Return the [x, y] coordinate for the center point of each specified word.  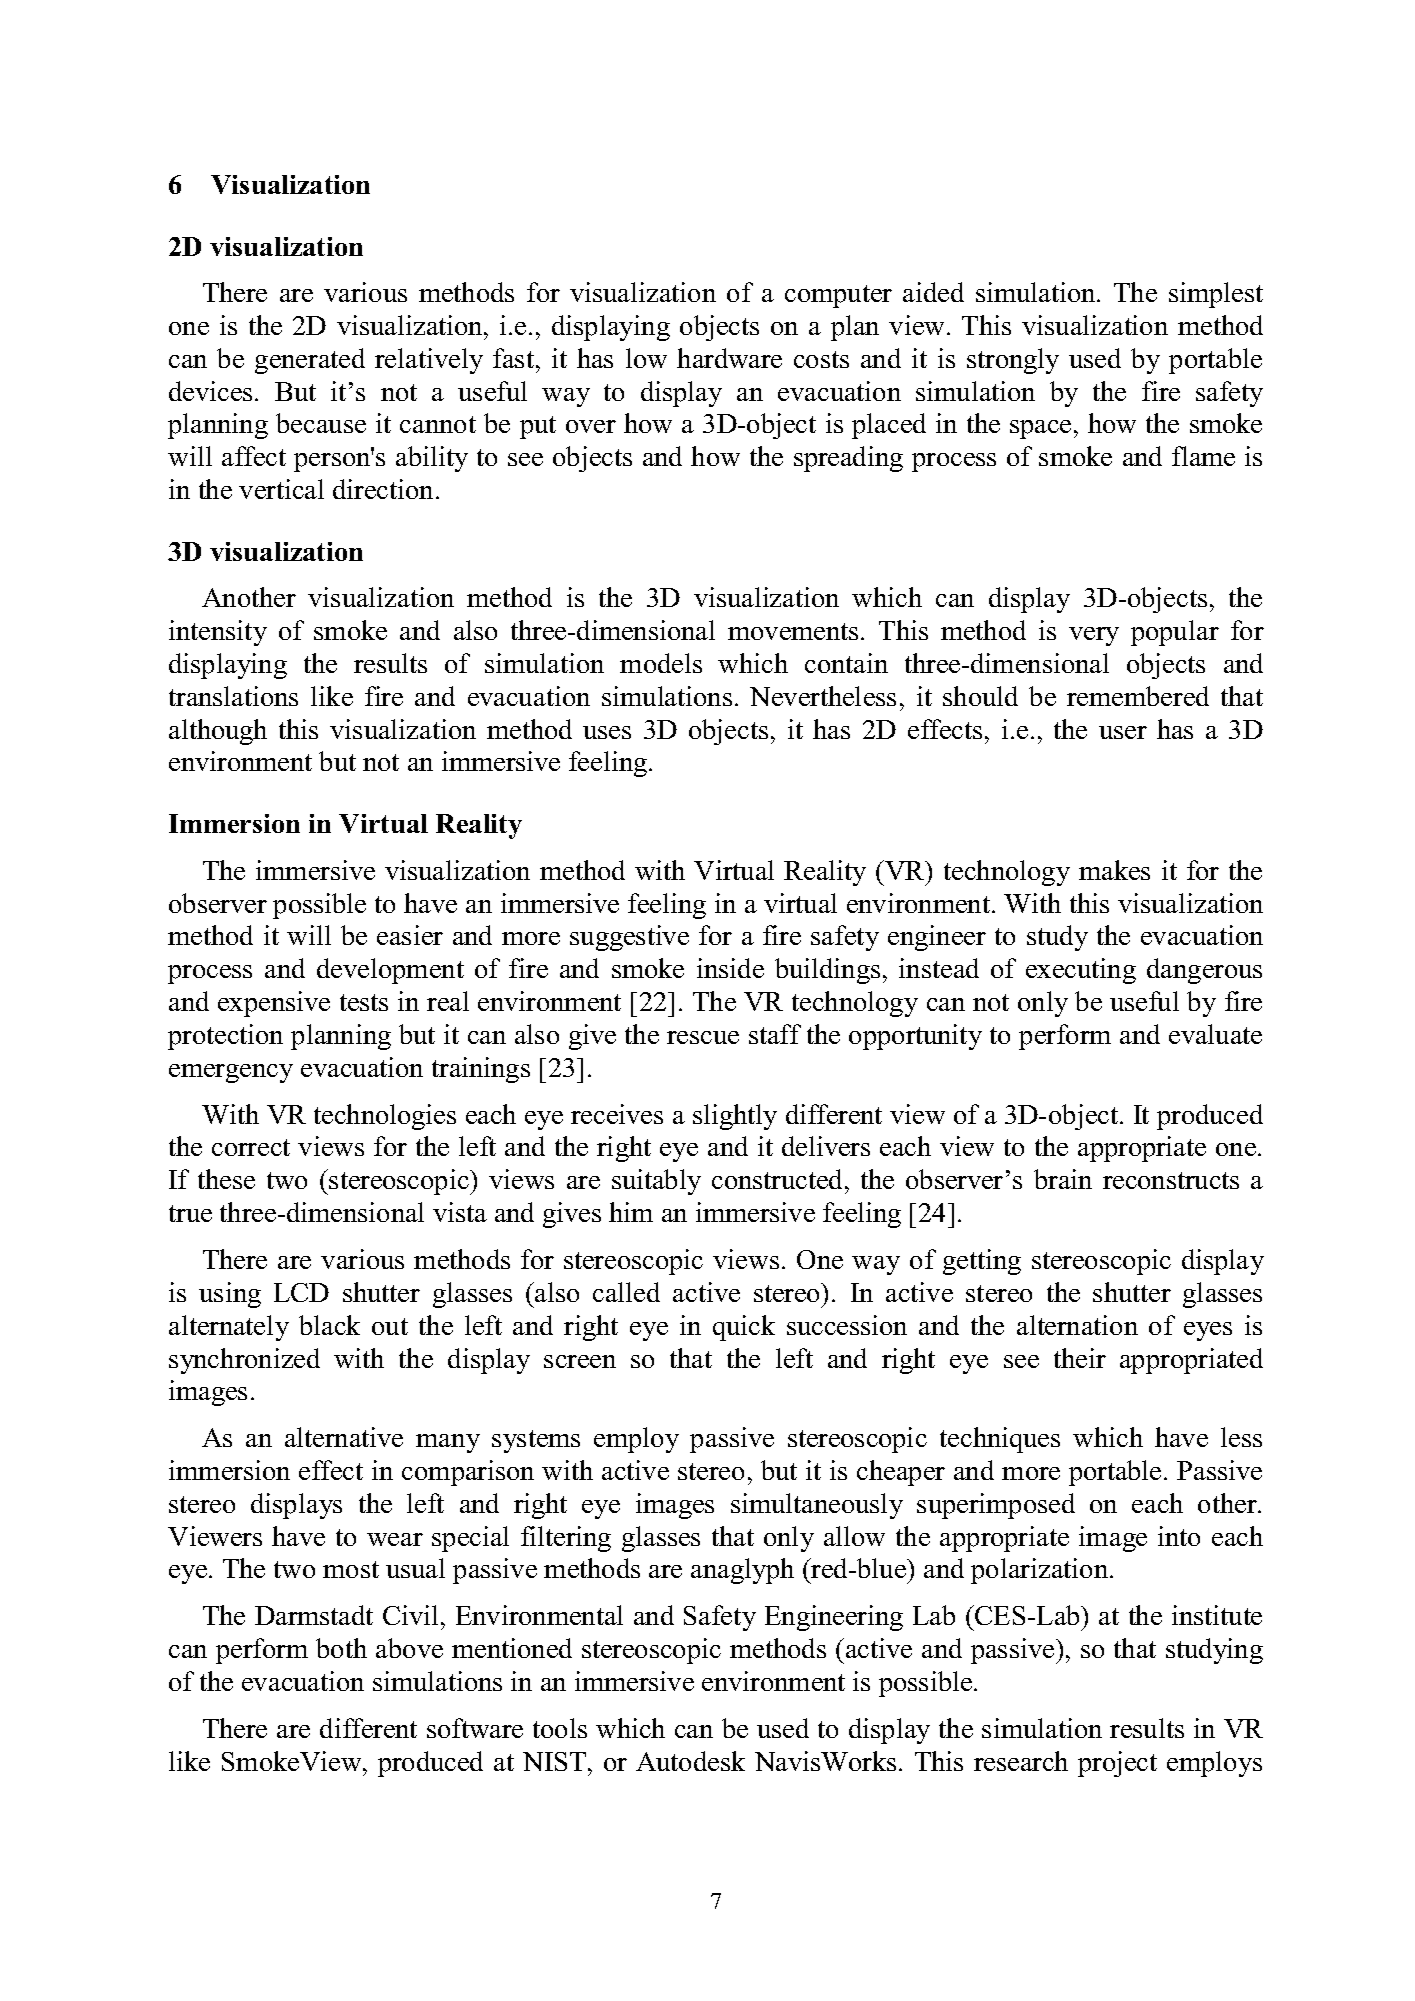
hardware [729, 358]
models [661, 663]
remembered [1138, 696]
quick [744, 1328]
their [1080, 1358]
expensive [274, 1004]
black [329, 1325]
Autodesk [690, 1761]
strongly [1013, 361]
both [341, 1648]
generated [310, 361]
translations [233, 696]
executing [1081, 971]
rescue [703, 1037]
